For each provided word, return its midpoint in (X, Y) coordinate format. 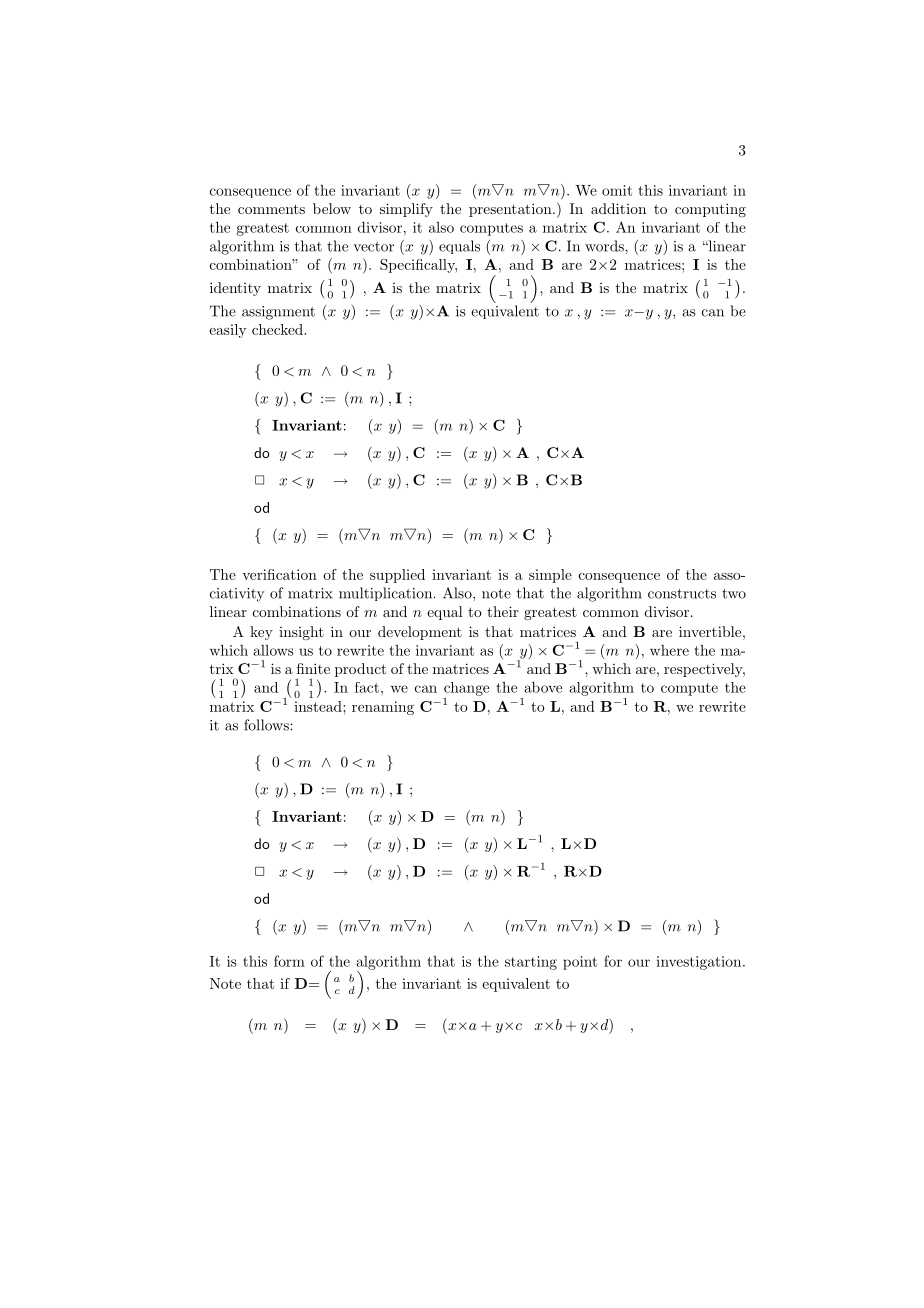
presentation (511, 210)
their (502, 611)
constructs (682, 594)
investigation (698, 963)
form (289, 961)
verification (279, 574)
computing (710, 210)
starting (531, 963)
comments (271, 209)
